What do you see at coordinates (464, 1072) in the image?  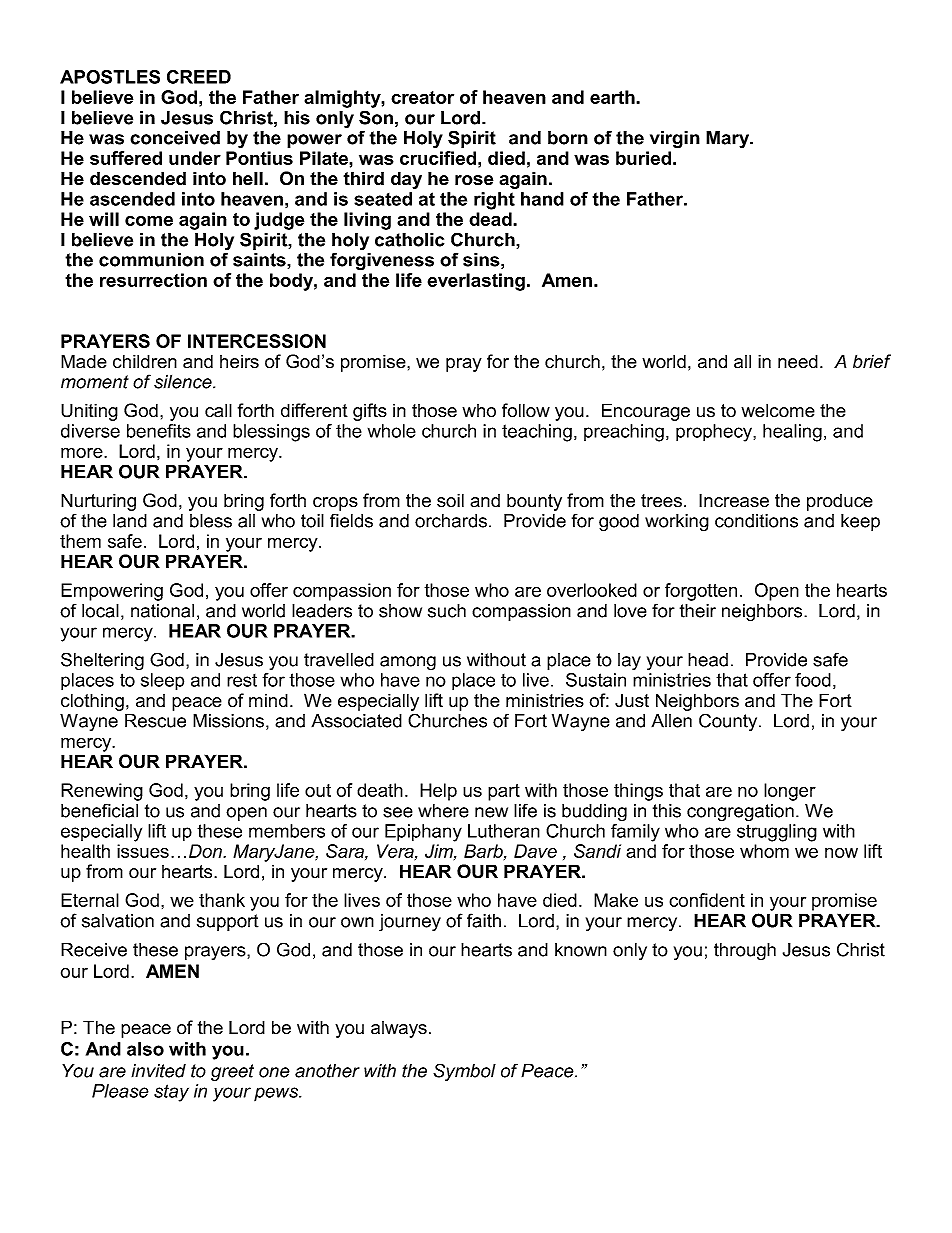 I see `Symbol` at bounding box center [464, 1072].
